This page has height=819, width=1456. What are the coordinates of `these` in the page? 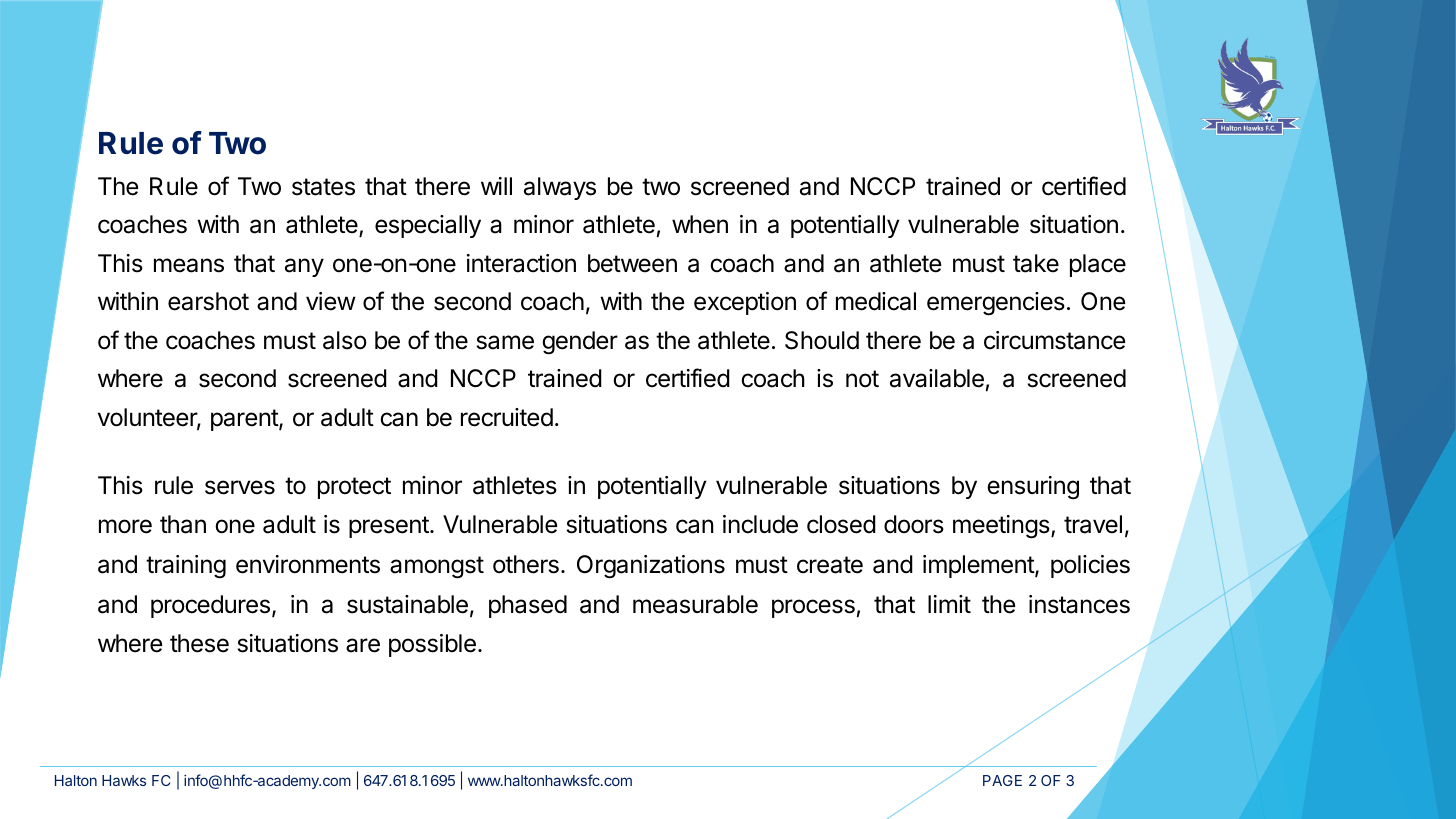 It's located at (199, 643).
